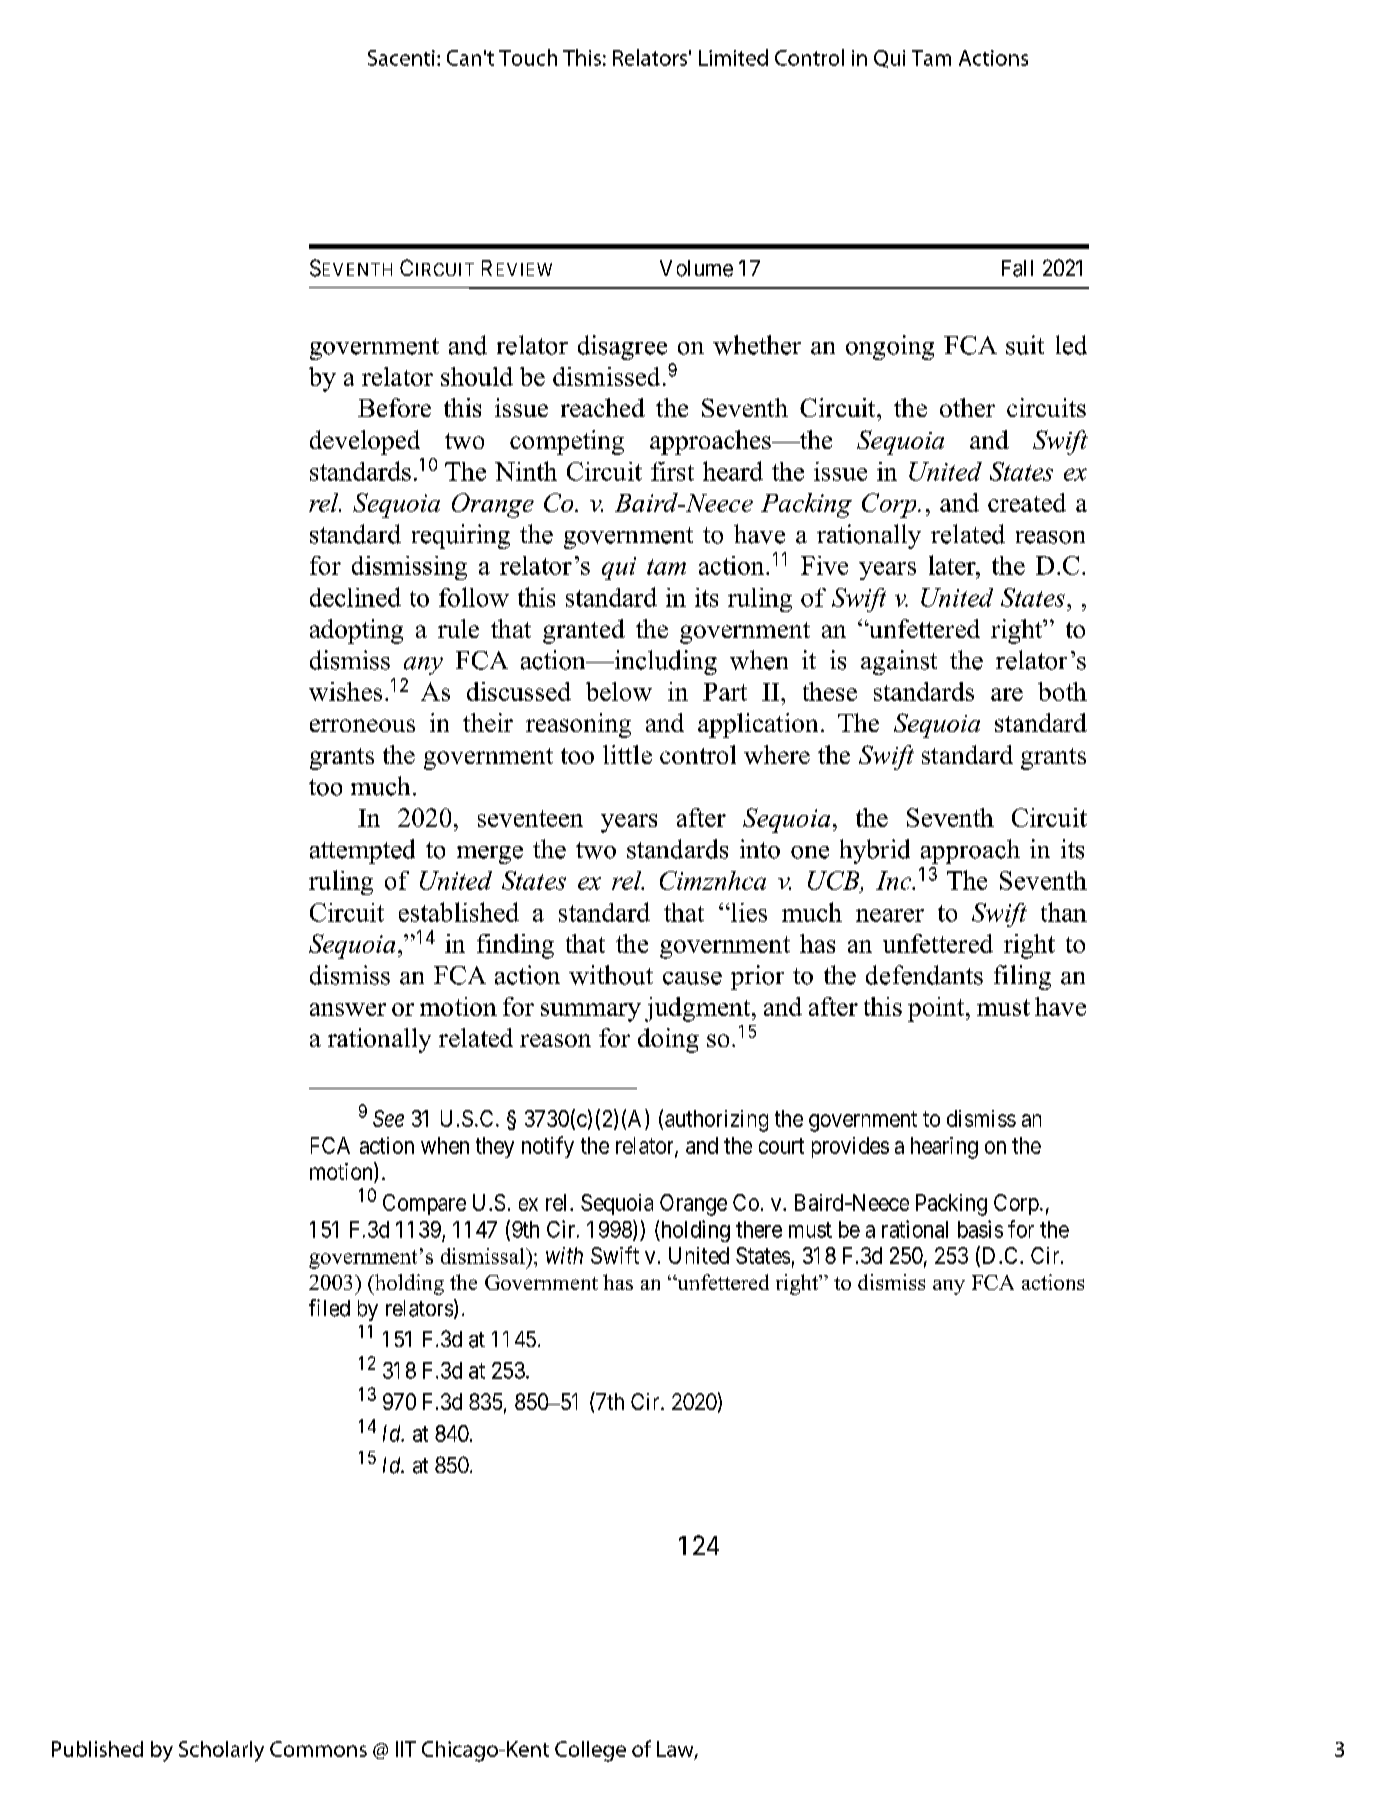  I want to click on nearer, so click(890, 915).
